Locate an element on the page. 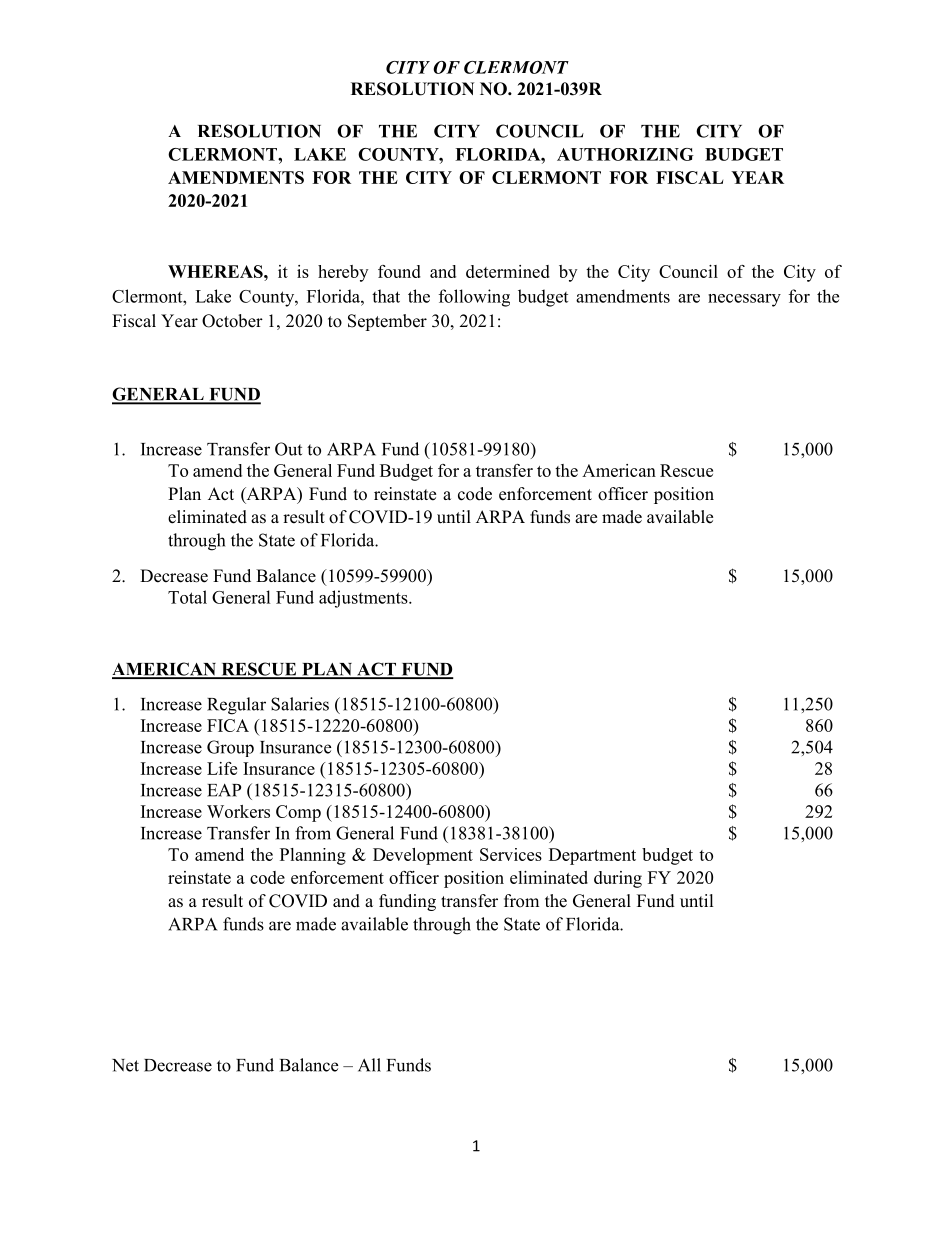  Net is located at coordinates (125, 1065).
